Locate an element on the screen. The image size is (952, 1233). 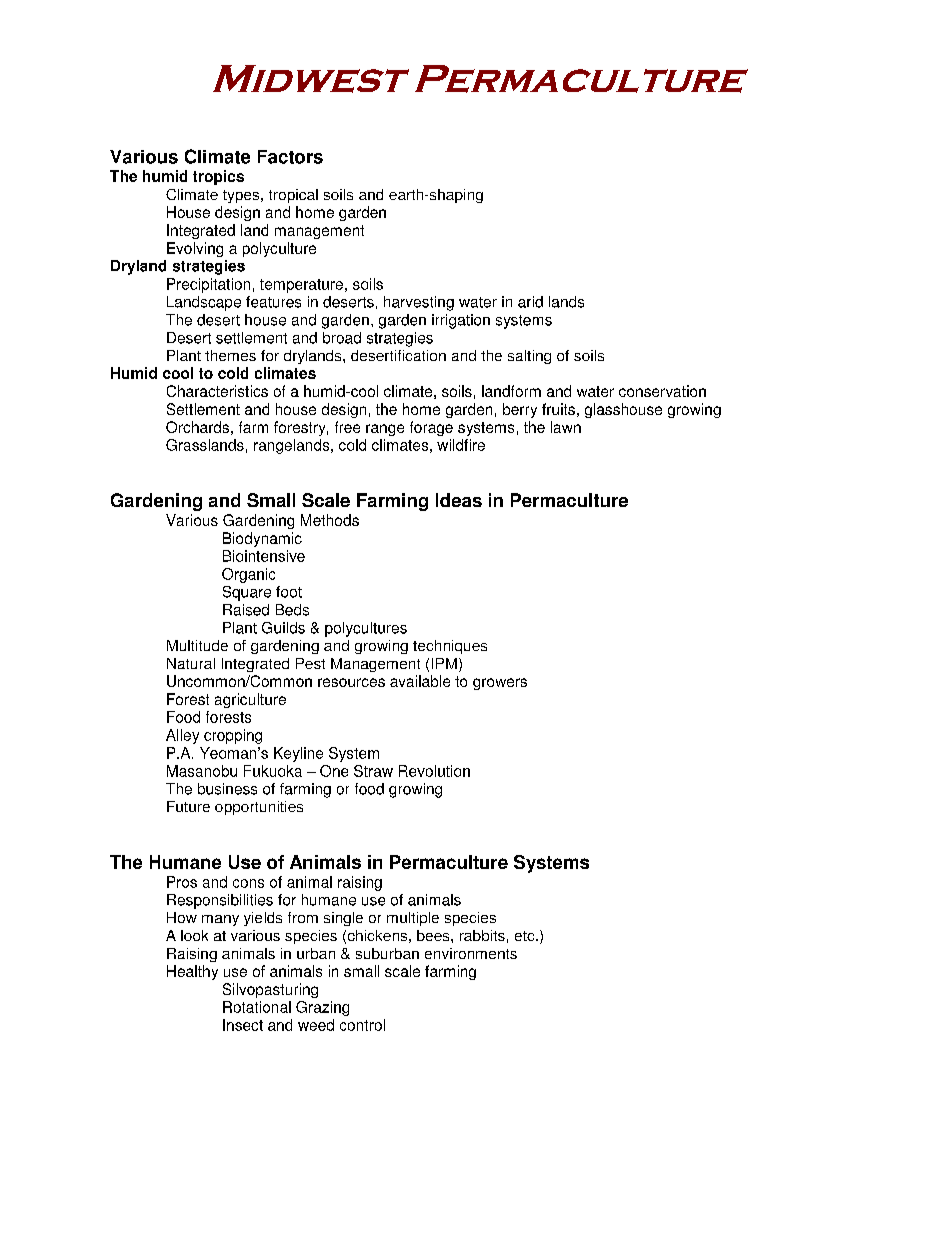
tropical is located at coordinates (293, 196).
